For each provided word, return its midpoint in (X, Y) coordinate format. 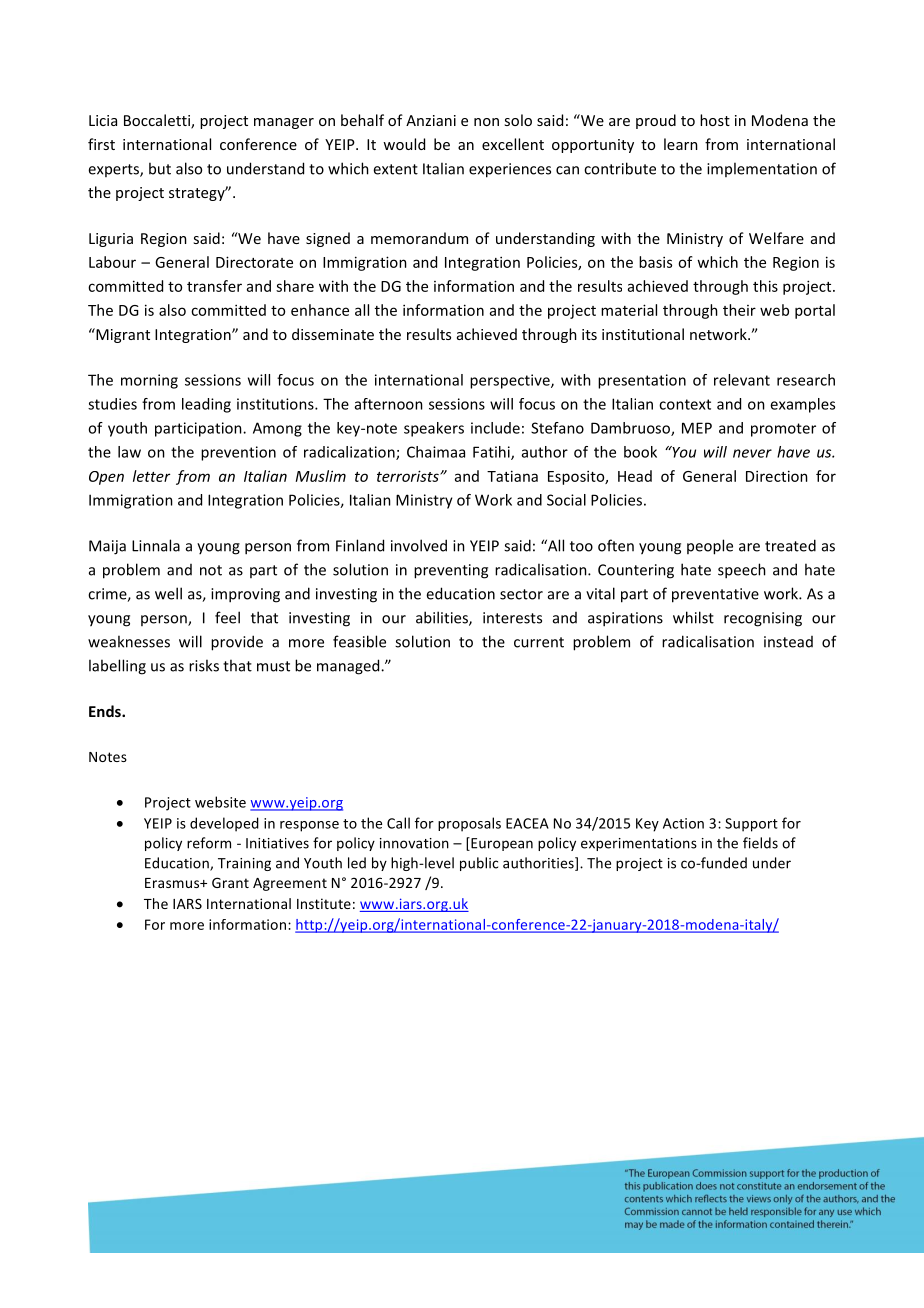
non (486, 122)
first (101, 144)
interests (512, 618)
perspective (511, 381)
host (715, 120)
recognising (763, 619)
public (479, 864)
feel (227, 617)
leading (206, 405)
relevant (742, 380)
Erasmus (173, 883)
